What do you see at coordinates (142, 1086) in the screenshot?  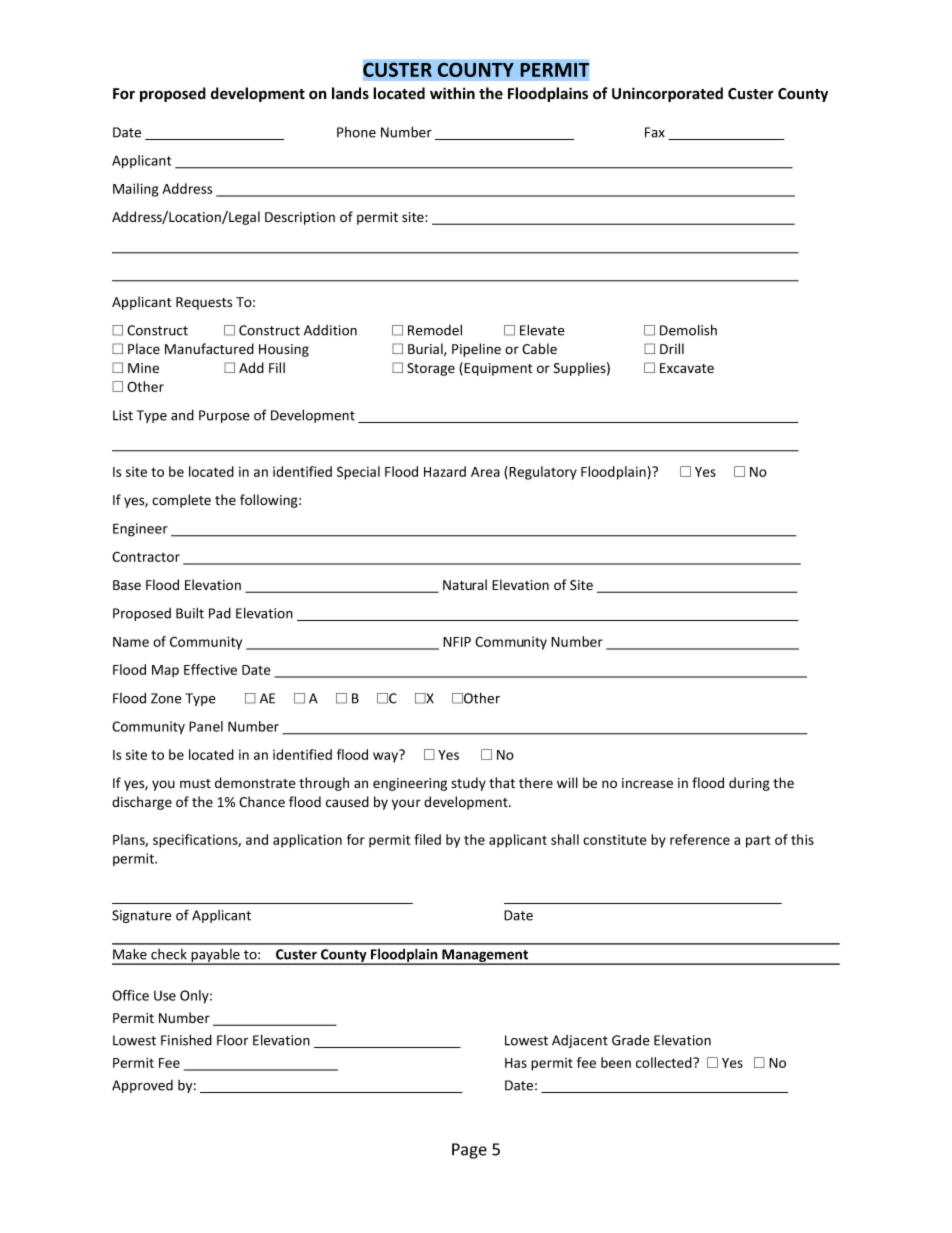 I see `Approved` at bounding box center [142, 1086].
